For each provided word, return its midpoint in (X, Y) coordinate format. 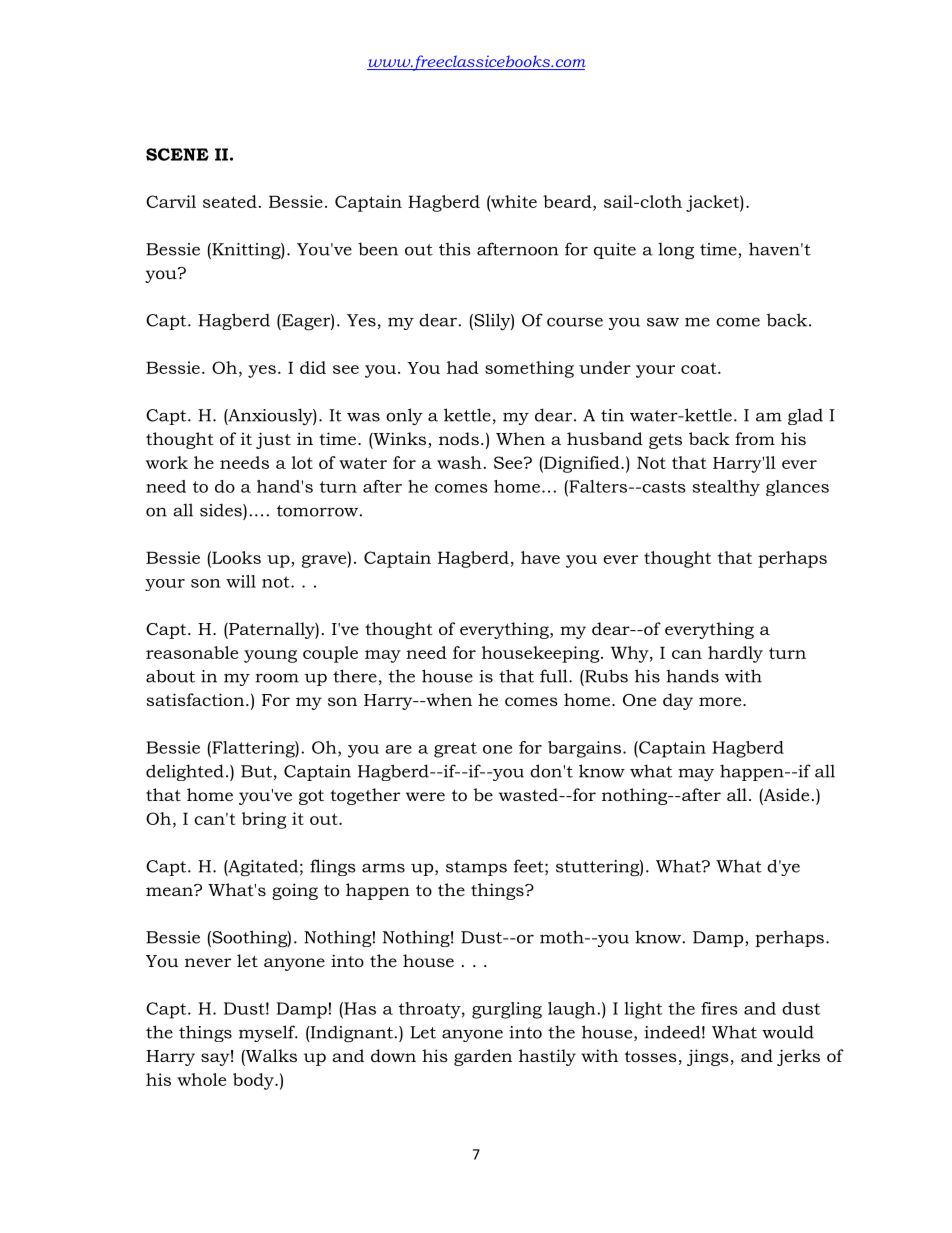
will (241, 581)
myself (268, 1033)
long (676, 250)
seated (230, 201)
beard (568, 201)
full (555, 676)
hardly (735, 654)
